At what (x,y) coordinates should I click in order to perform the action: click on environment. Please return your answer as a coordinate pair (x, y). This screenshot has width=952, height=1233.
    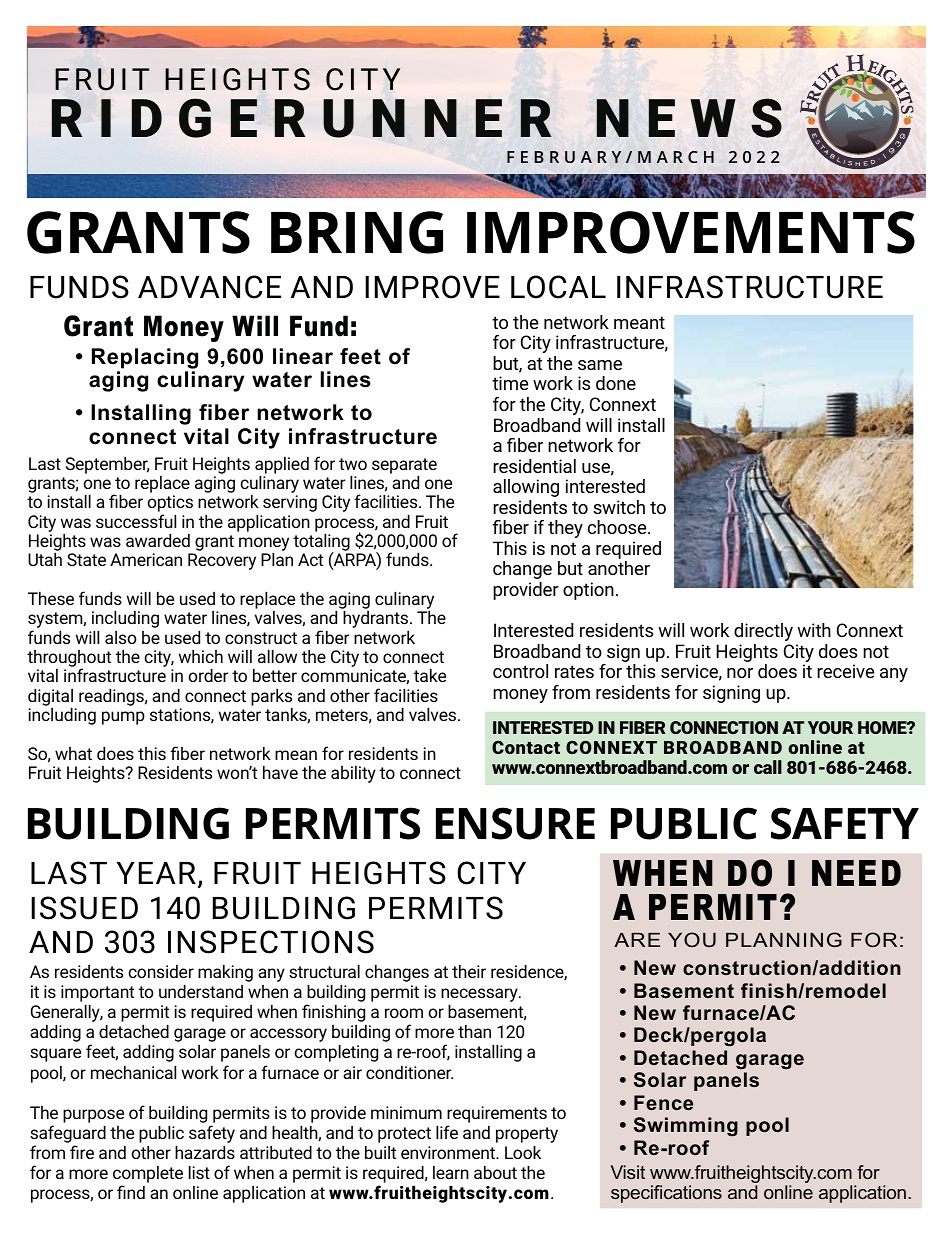
    Looking at the image, I should click on (449, 1152).
